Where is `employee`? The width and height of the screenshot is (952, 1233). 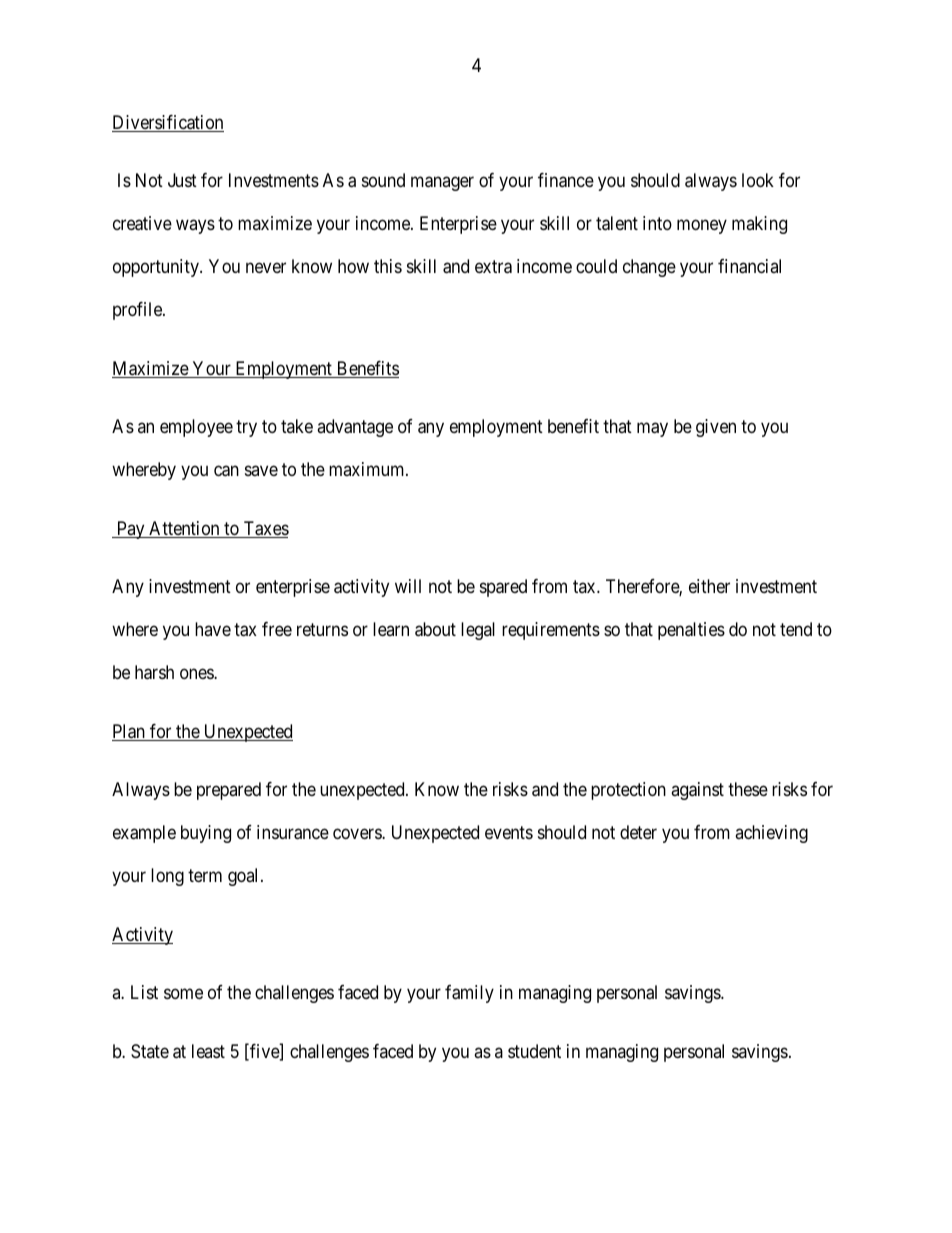 employee is located at coordinates (196, 428).
